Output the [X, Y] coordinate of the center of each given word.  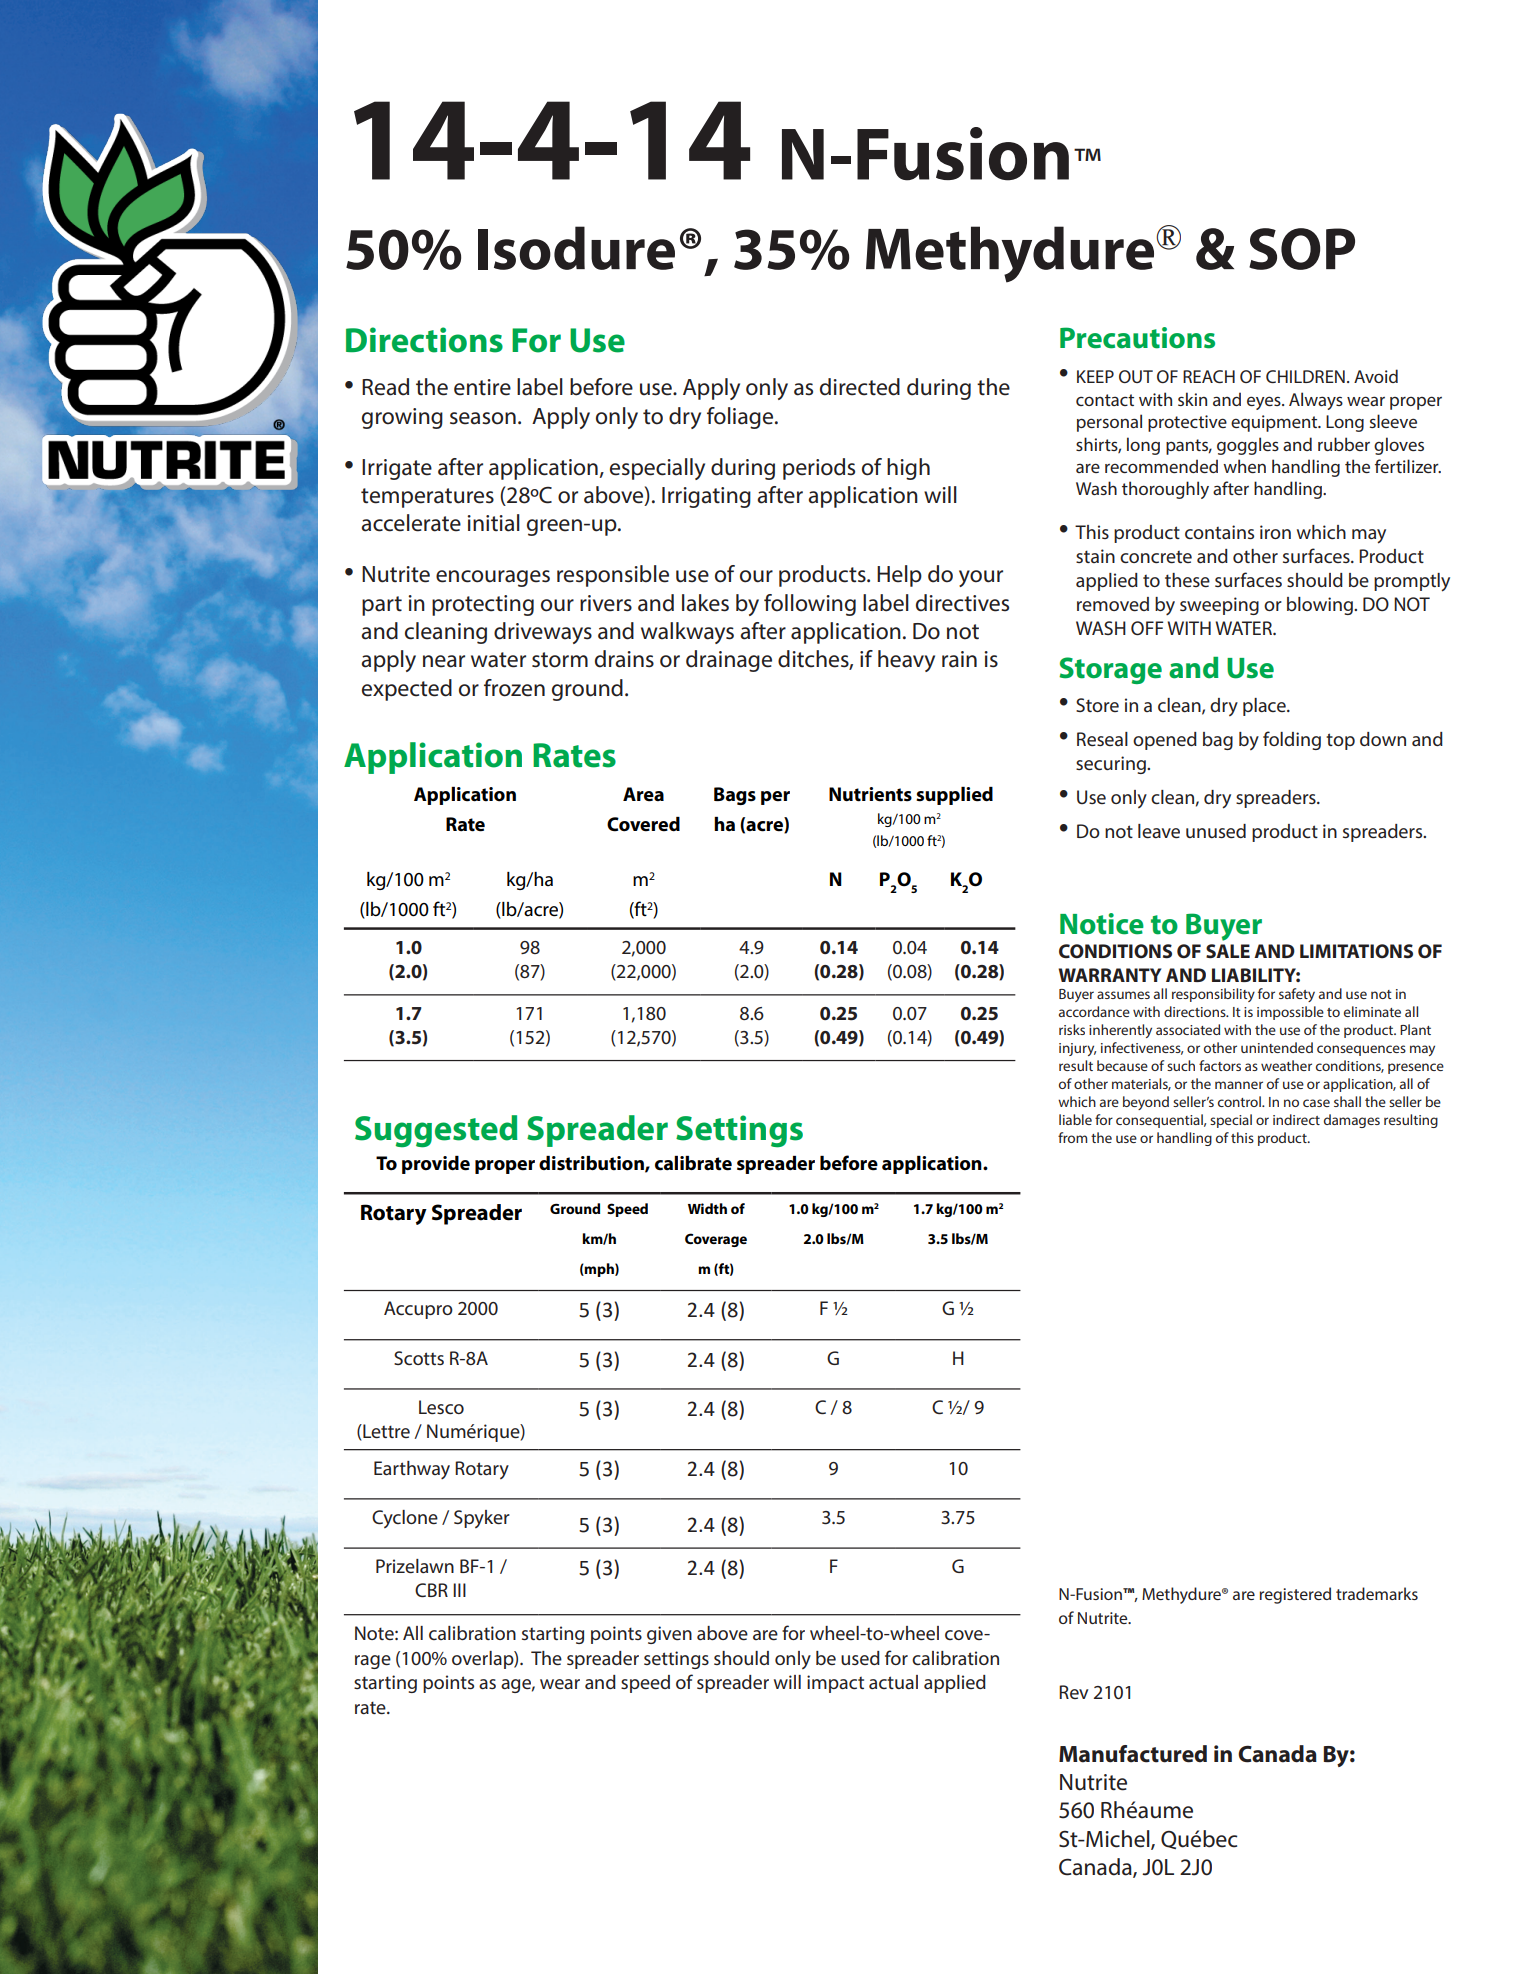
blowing [1321, 606]
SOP [1302, 249]
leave [1159, 831]
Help [899, 576]
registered [1295, 1595]
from [1072, 1137]
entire [482, 387]
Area [643, 794]
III [459, 1590]
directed [860, 387]
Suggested [436, 1131]
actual [893, 1682]
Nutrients [870, 794]
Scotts [419, 1358]
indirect [1296, 1119]
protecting [483, 605]
